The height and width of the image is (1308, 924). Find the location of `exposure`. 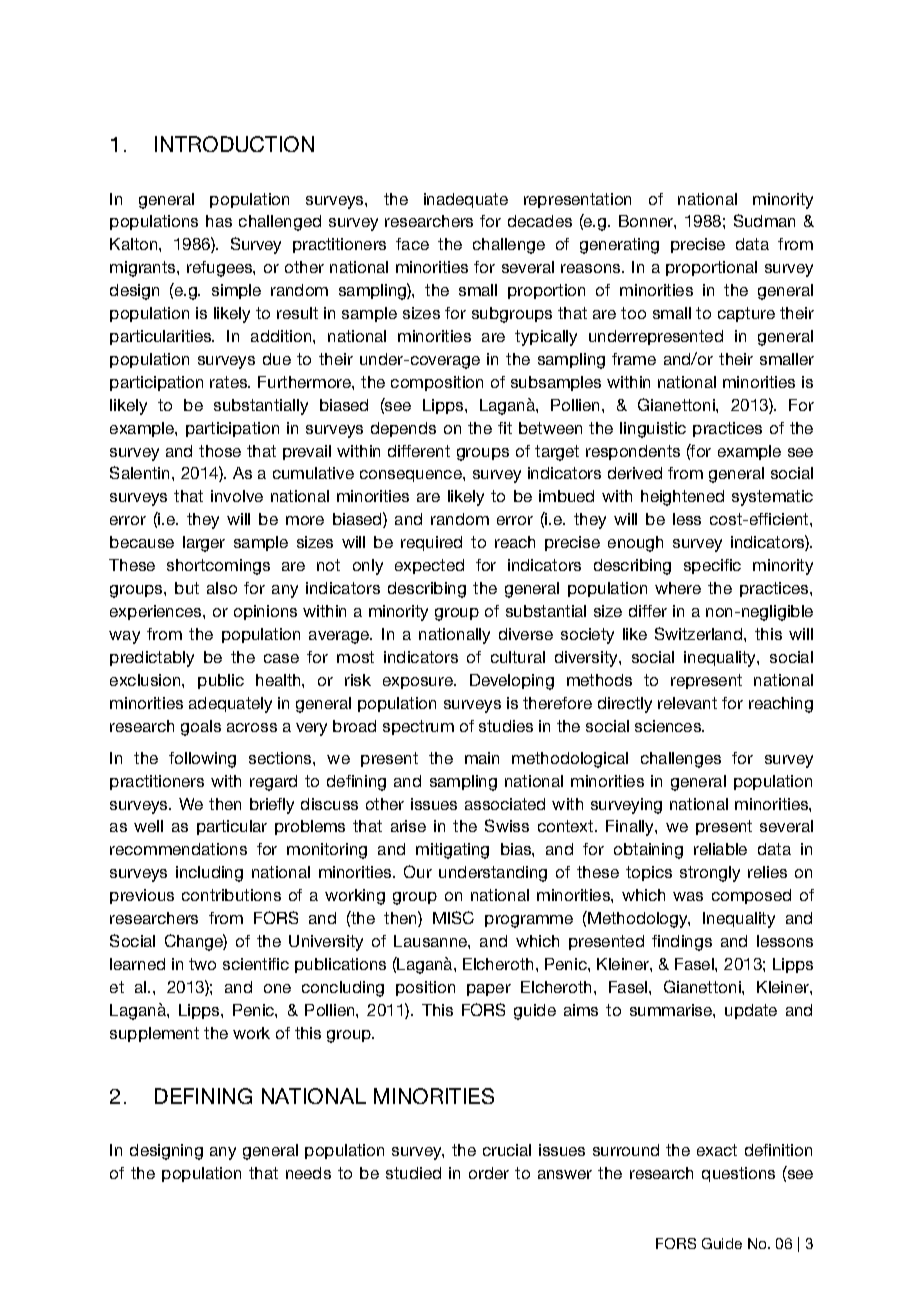

exposure is located at coordinates (419, 683).
